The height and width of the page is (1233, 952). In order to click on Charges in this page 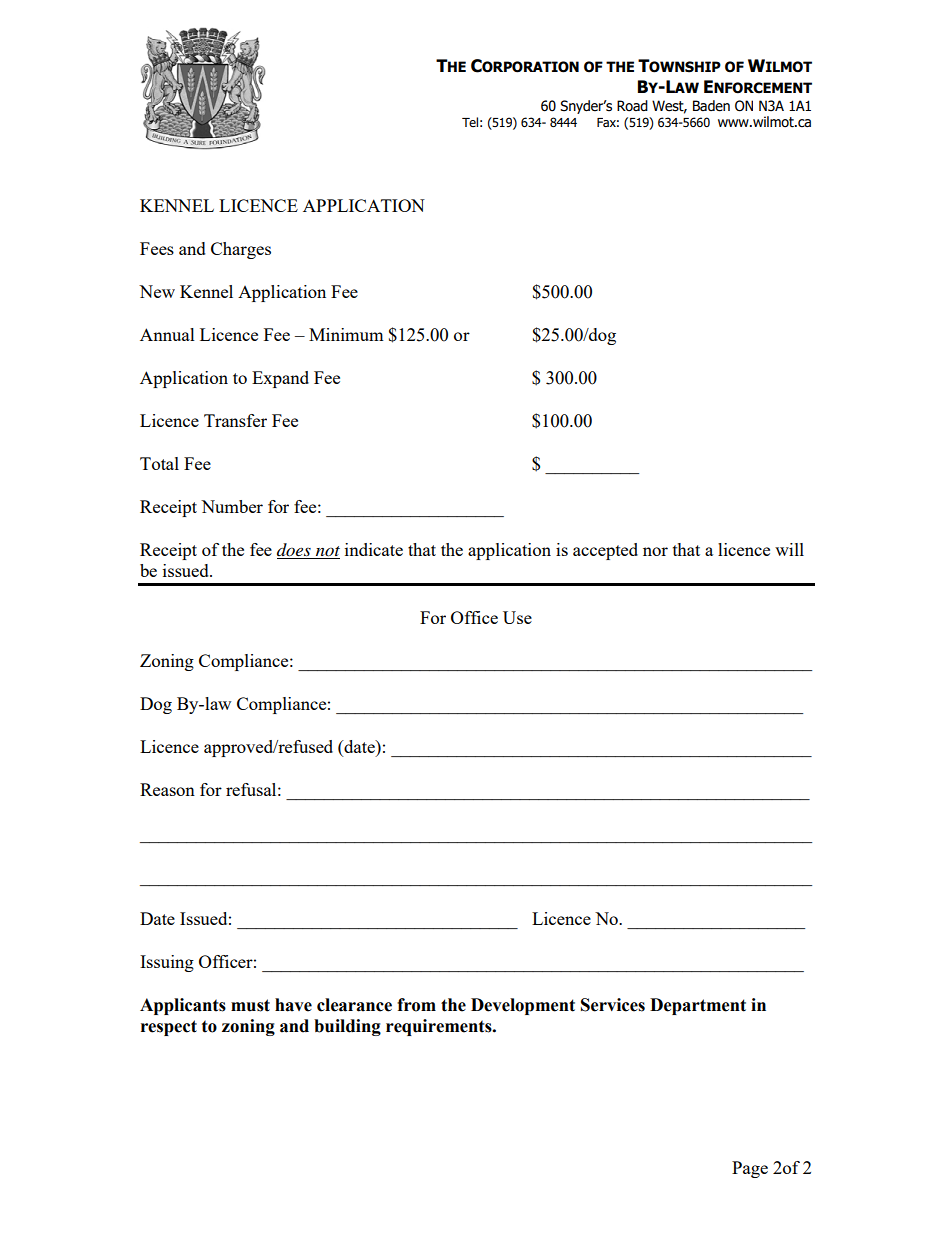, I will do `click(241, 250)`.
